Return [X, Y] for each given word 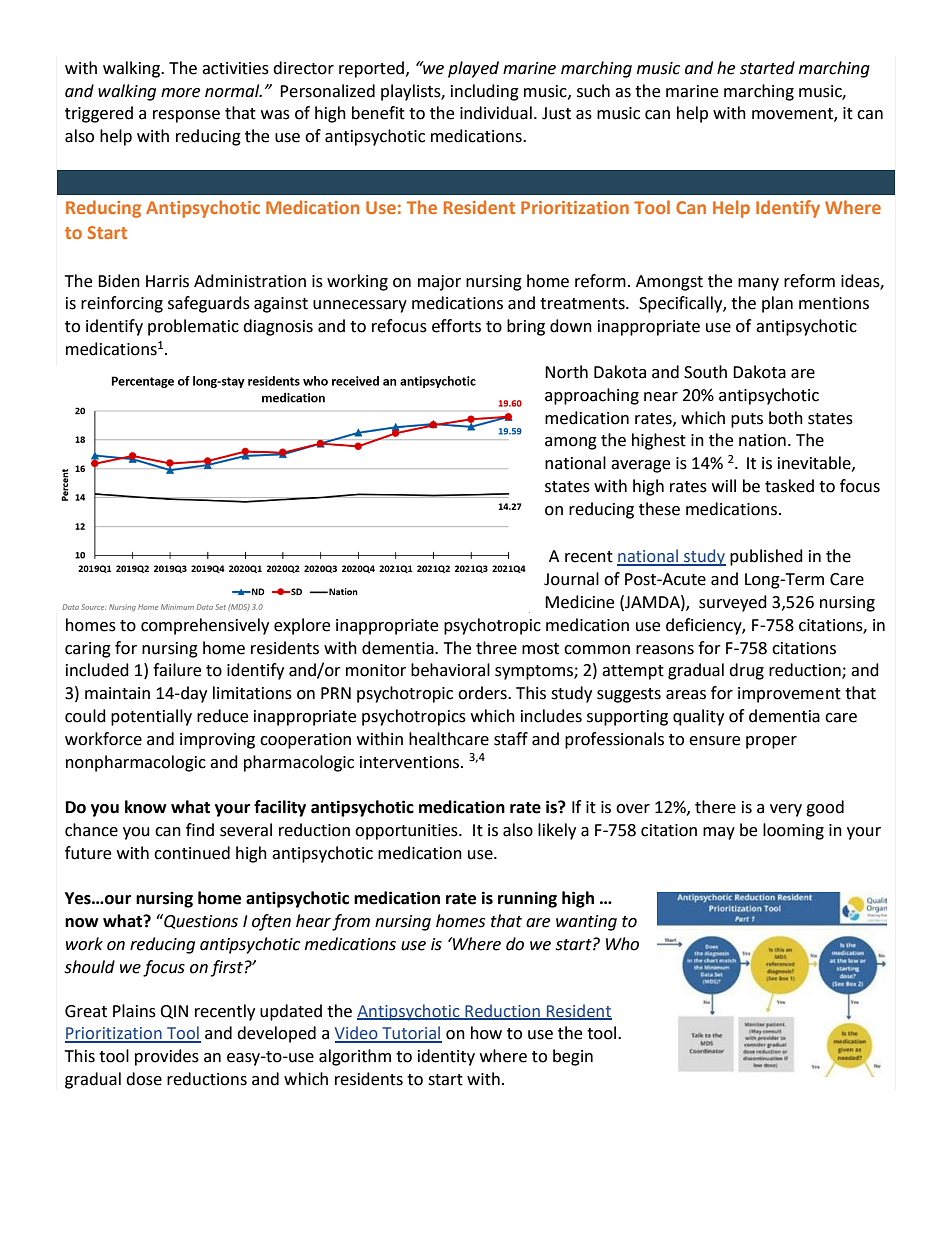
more [180, 93]
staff [511, 739]
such [593, 91]
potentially [151, 717]
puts [747, 420]
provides [167, 1057]
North [566, 372]
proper [771, 742]
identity [446, 1057]
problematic [193, 327]
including [485, 92]
